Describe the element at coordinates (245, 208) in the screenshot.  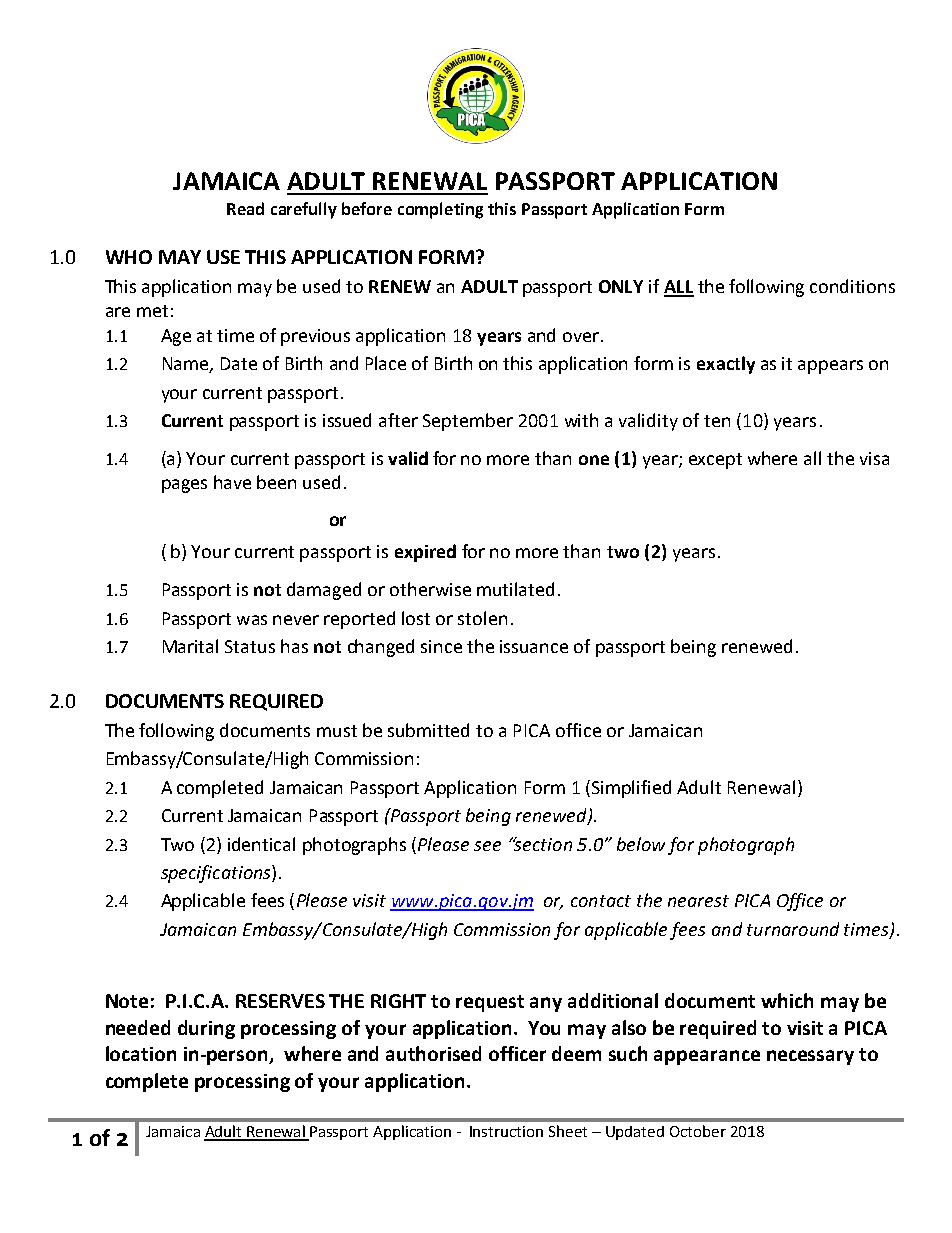
I see `Read` at that location.
